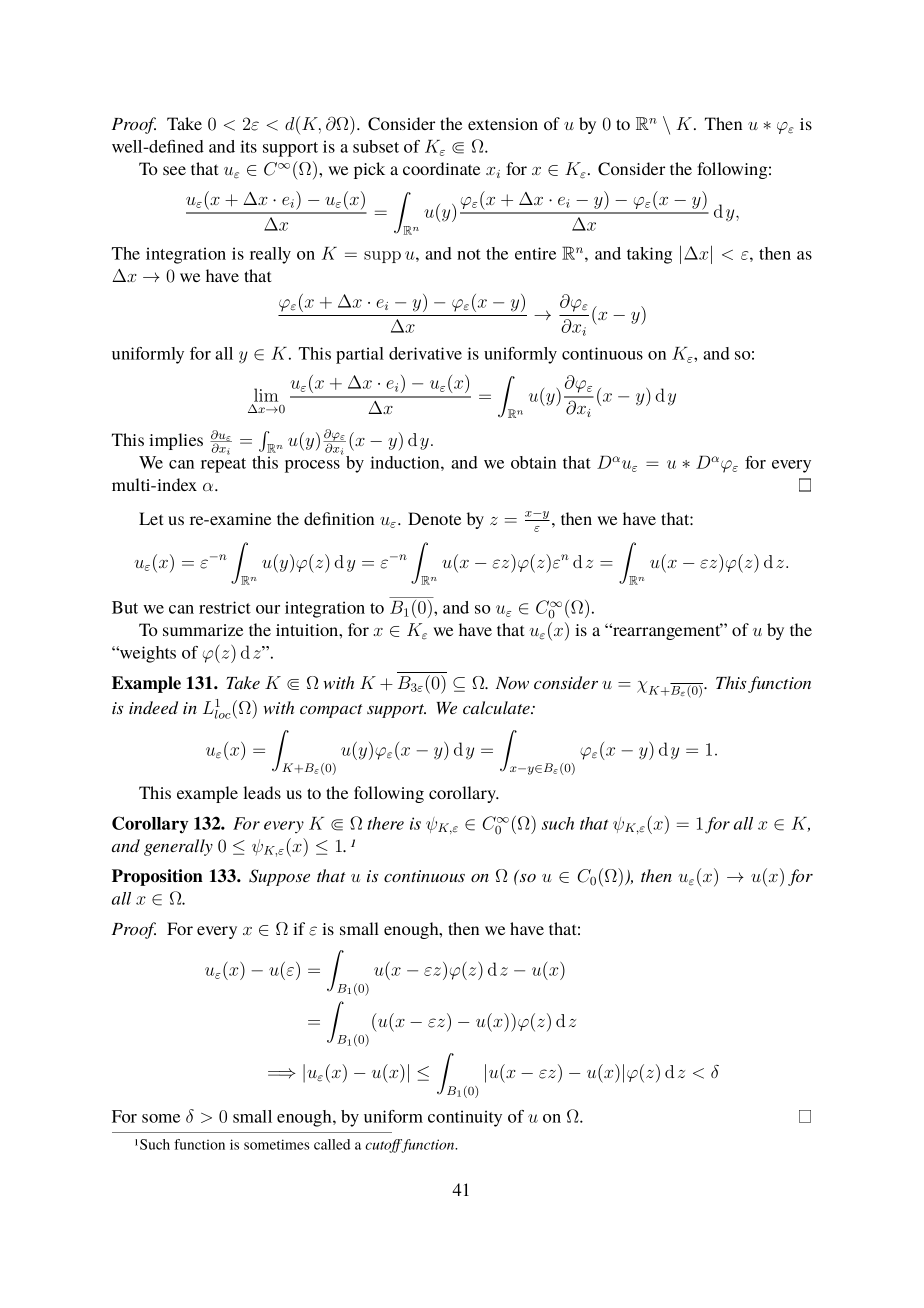  What do you see at coordinates (174, 170) in the document?
I see `see` at bounding box center [174, 170].
